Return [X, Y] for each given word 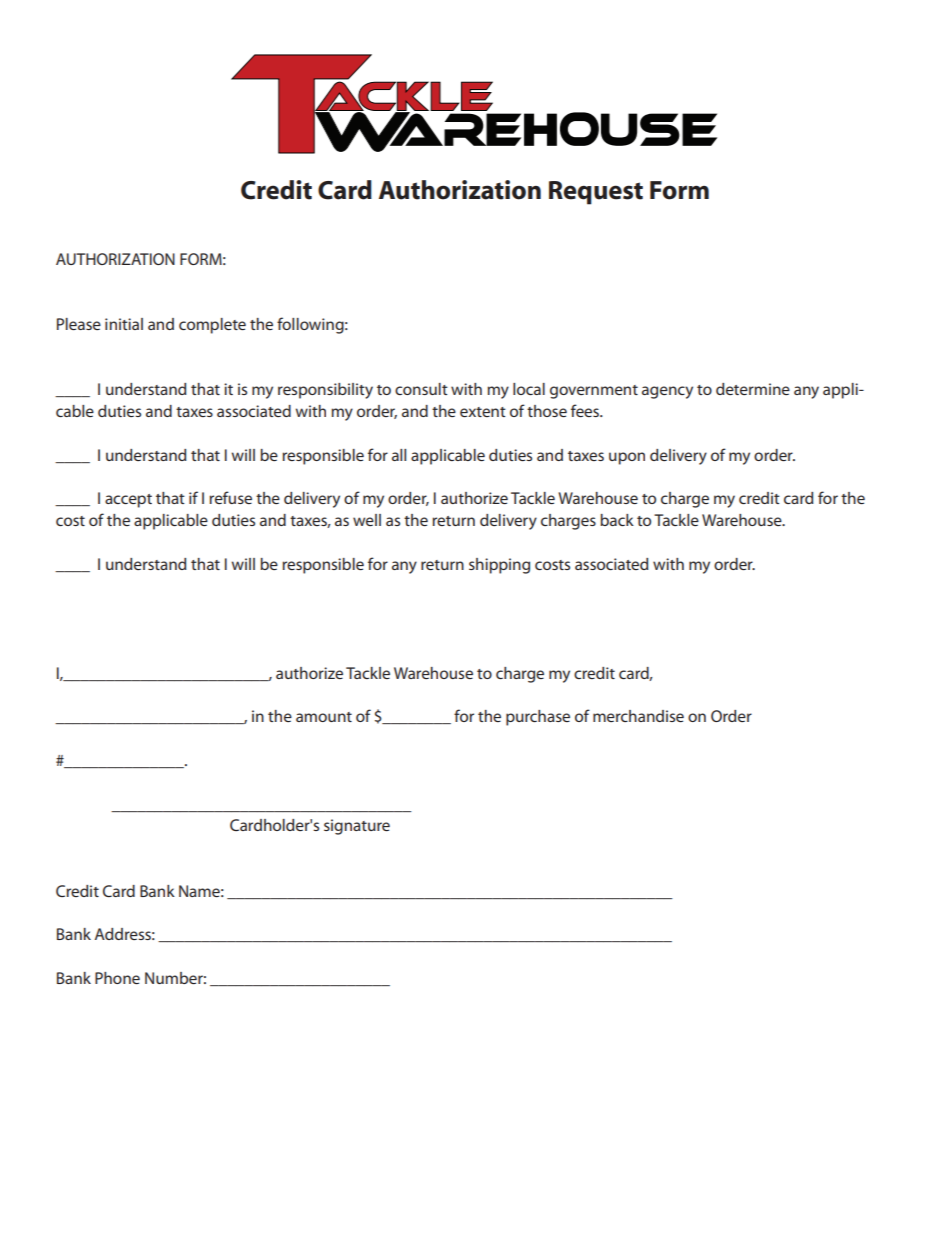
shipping [499, 566]
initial [124, 324]
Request [596, 193]
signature [357, 827]
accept [128, 501]
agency [667, 392]
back [617, 520]
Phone [117, 978]
